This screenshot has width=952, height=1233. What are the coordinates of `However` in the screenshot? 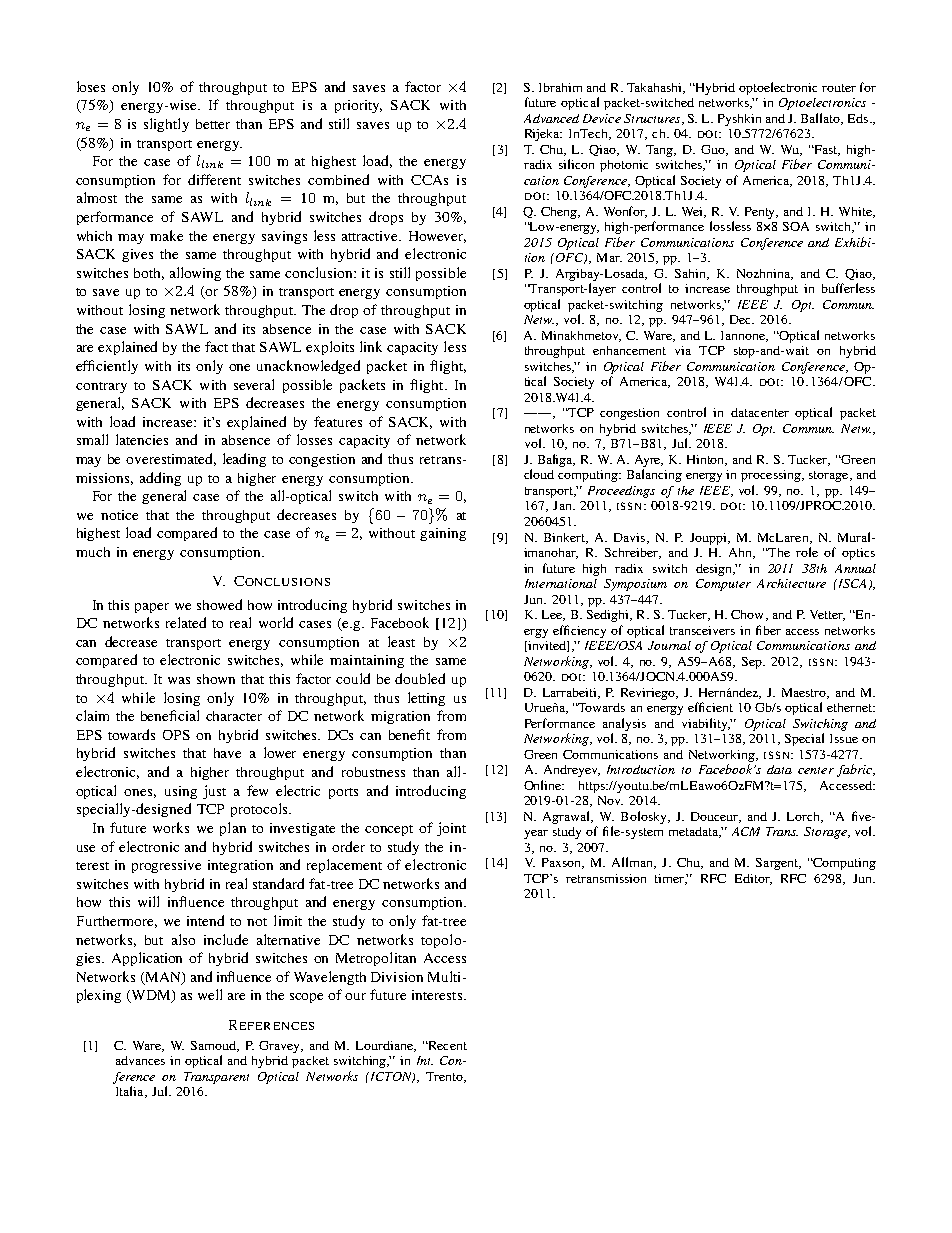 It's located at (437, 237).
